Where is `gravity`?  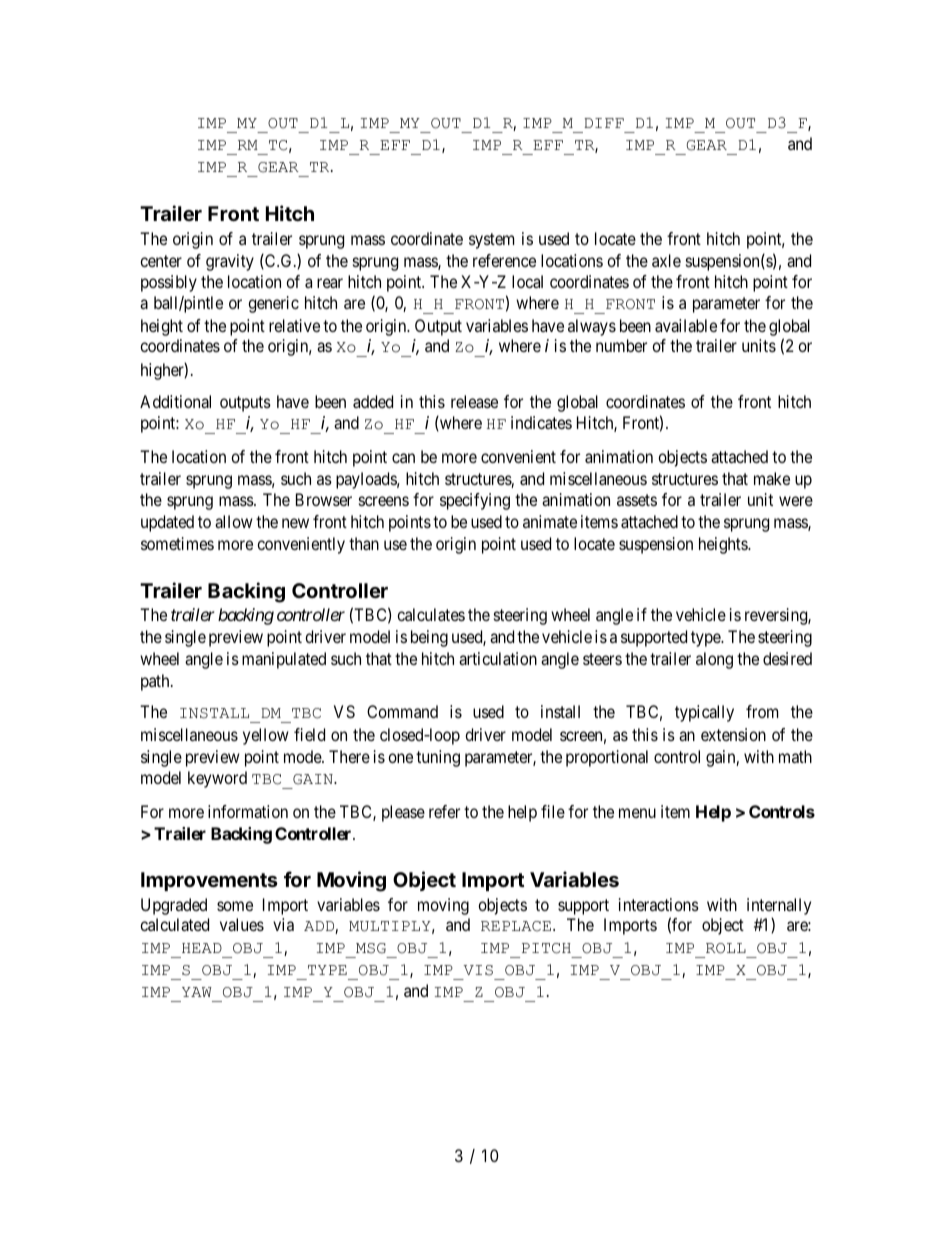
gravity is located at coordinates (230, 262).
